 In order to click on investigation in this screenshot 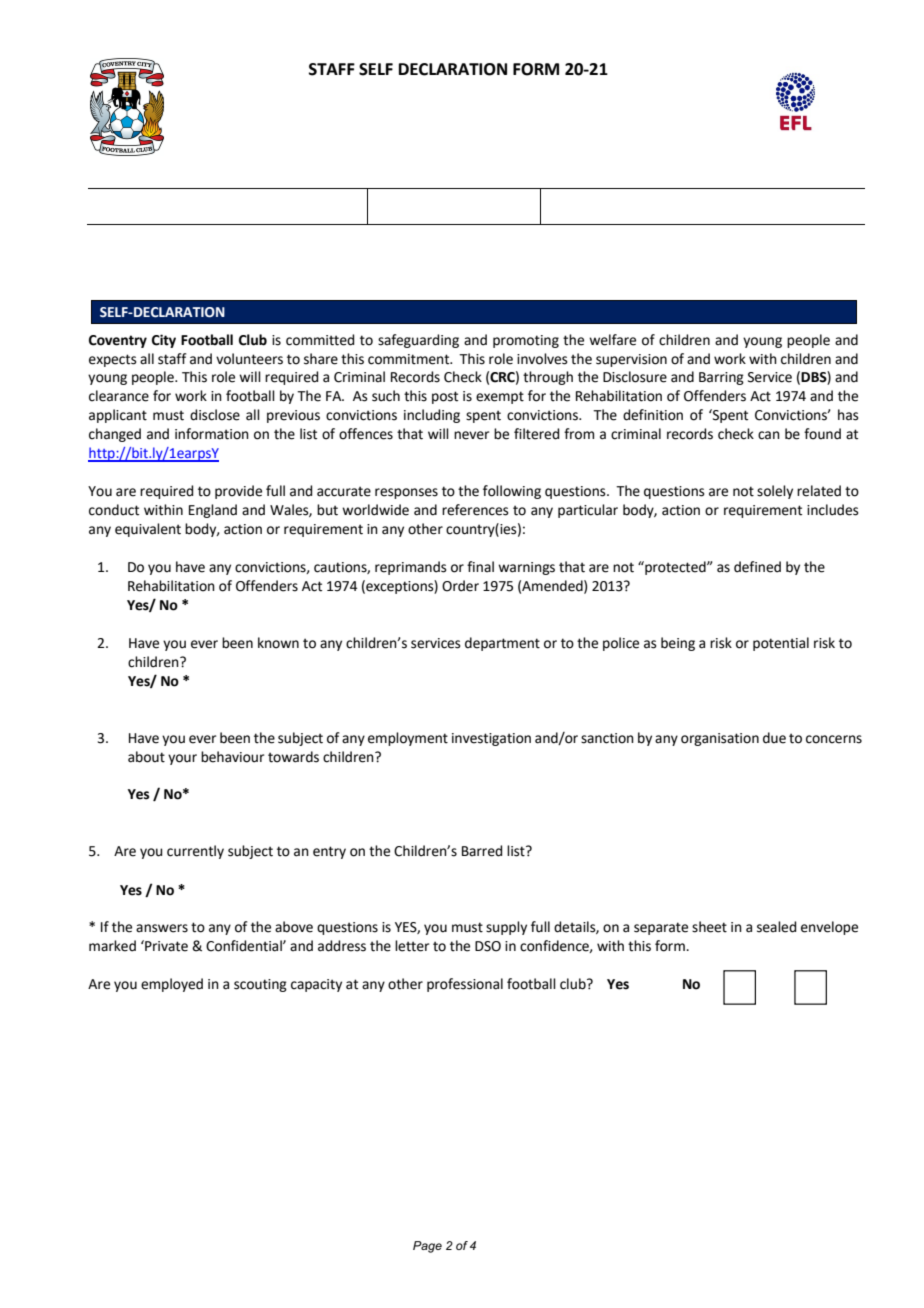, I will do `click(491, 739)`.
